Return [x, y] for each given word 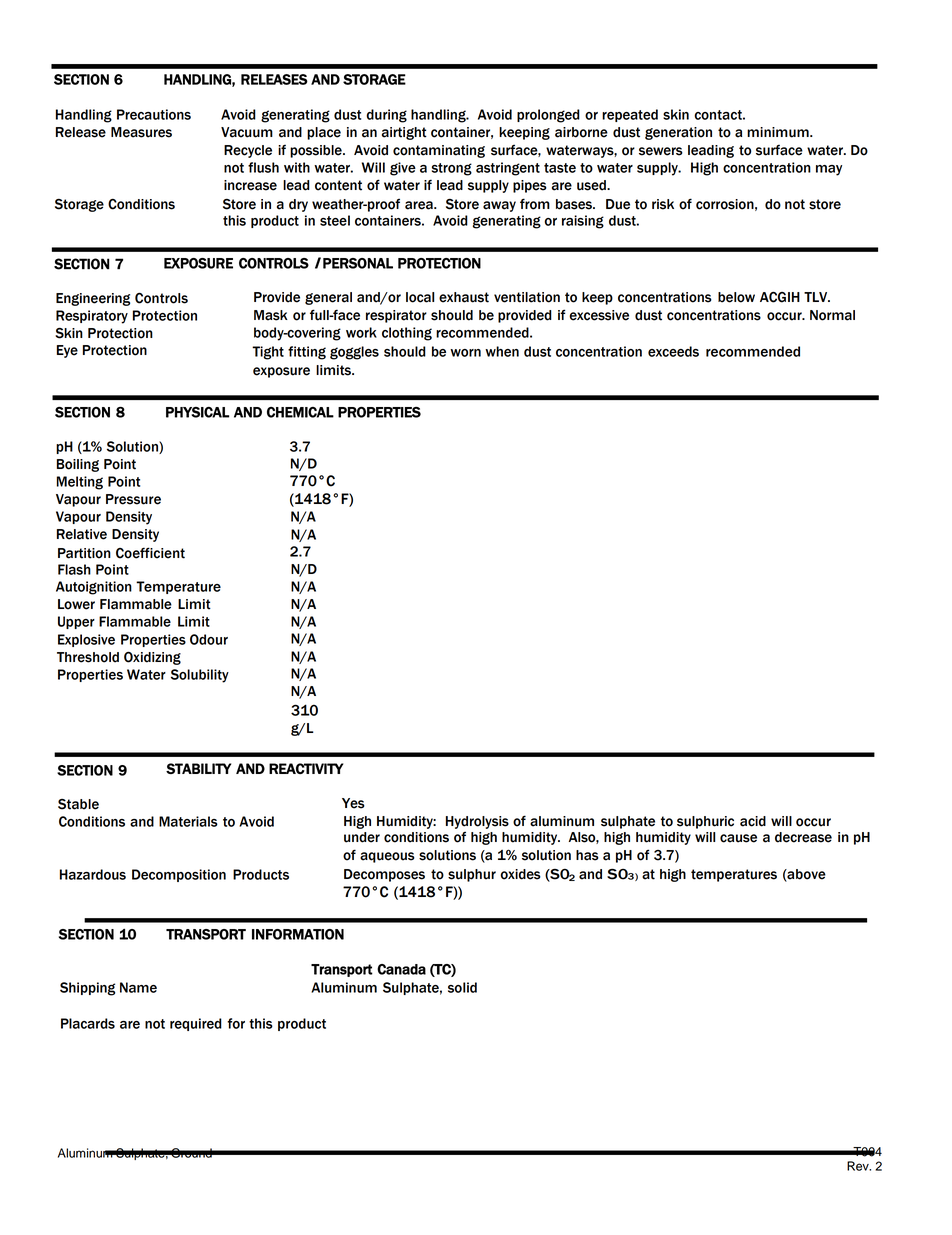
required [196, 1024]
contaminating [439, 151]
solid [462, 987]
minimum [779, 132]
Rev [859, 1166]
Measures [141, 132]
